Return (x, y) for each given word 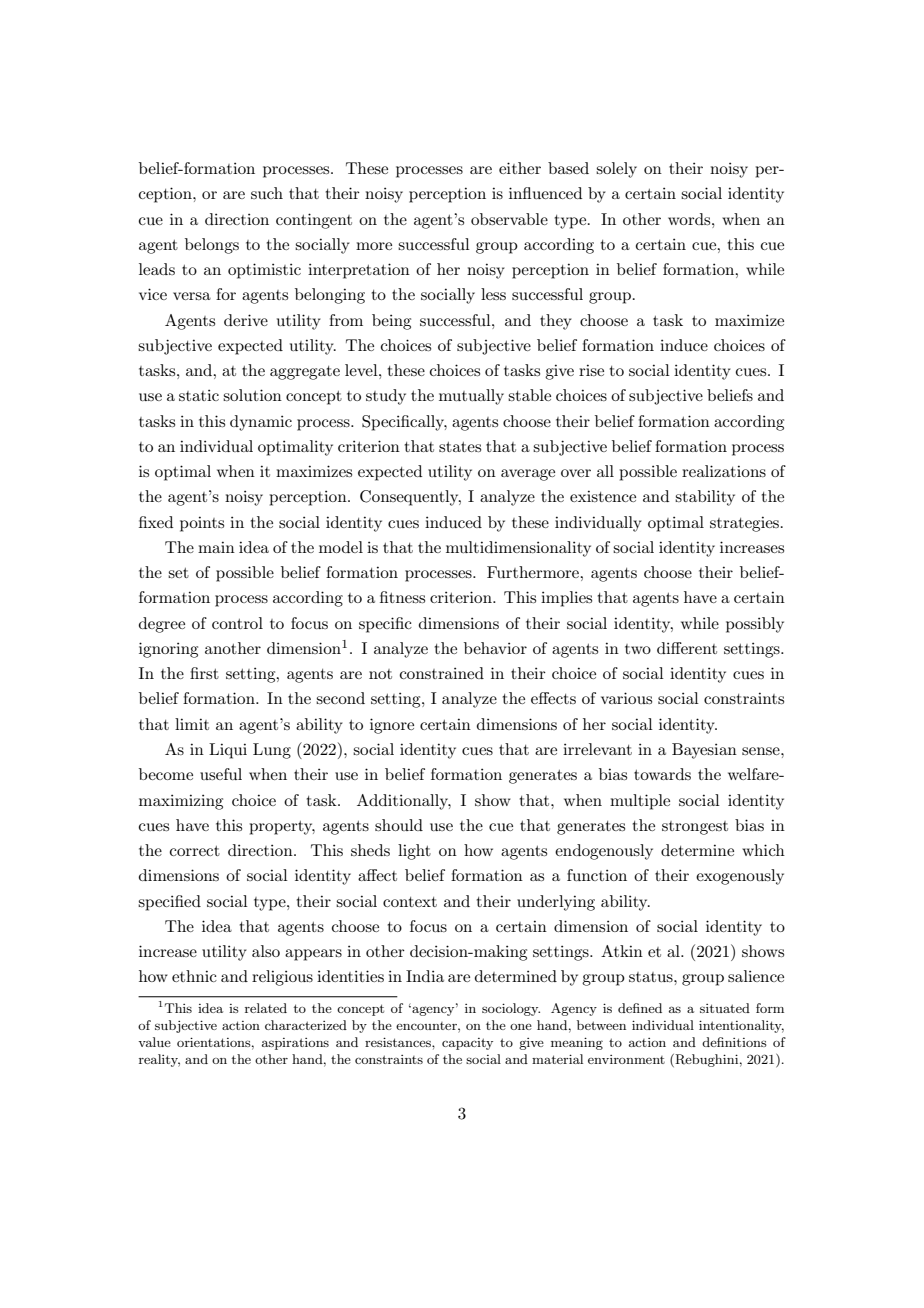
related (266, 1008)
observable (509, 219)
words (690, 219)
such (267, 193)
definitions (734, 1042)
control (237, 623)
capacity (467, 1044)
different (687, 648)
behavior (495, 648)
